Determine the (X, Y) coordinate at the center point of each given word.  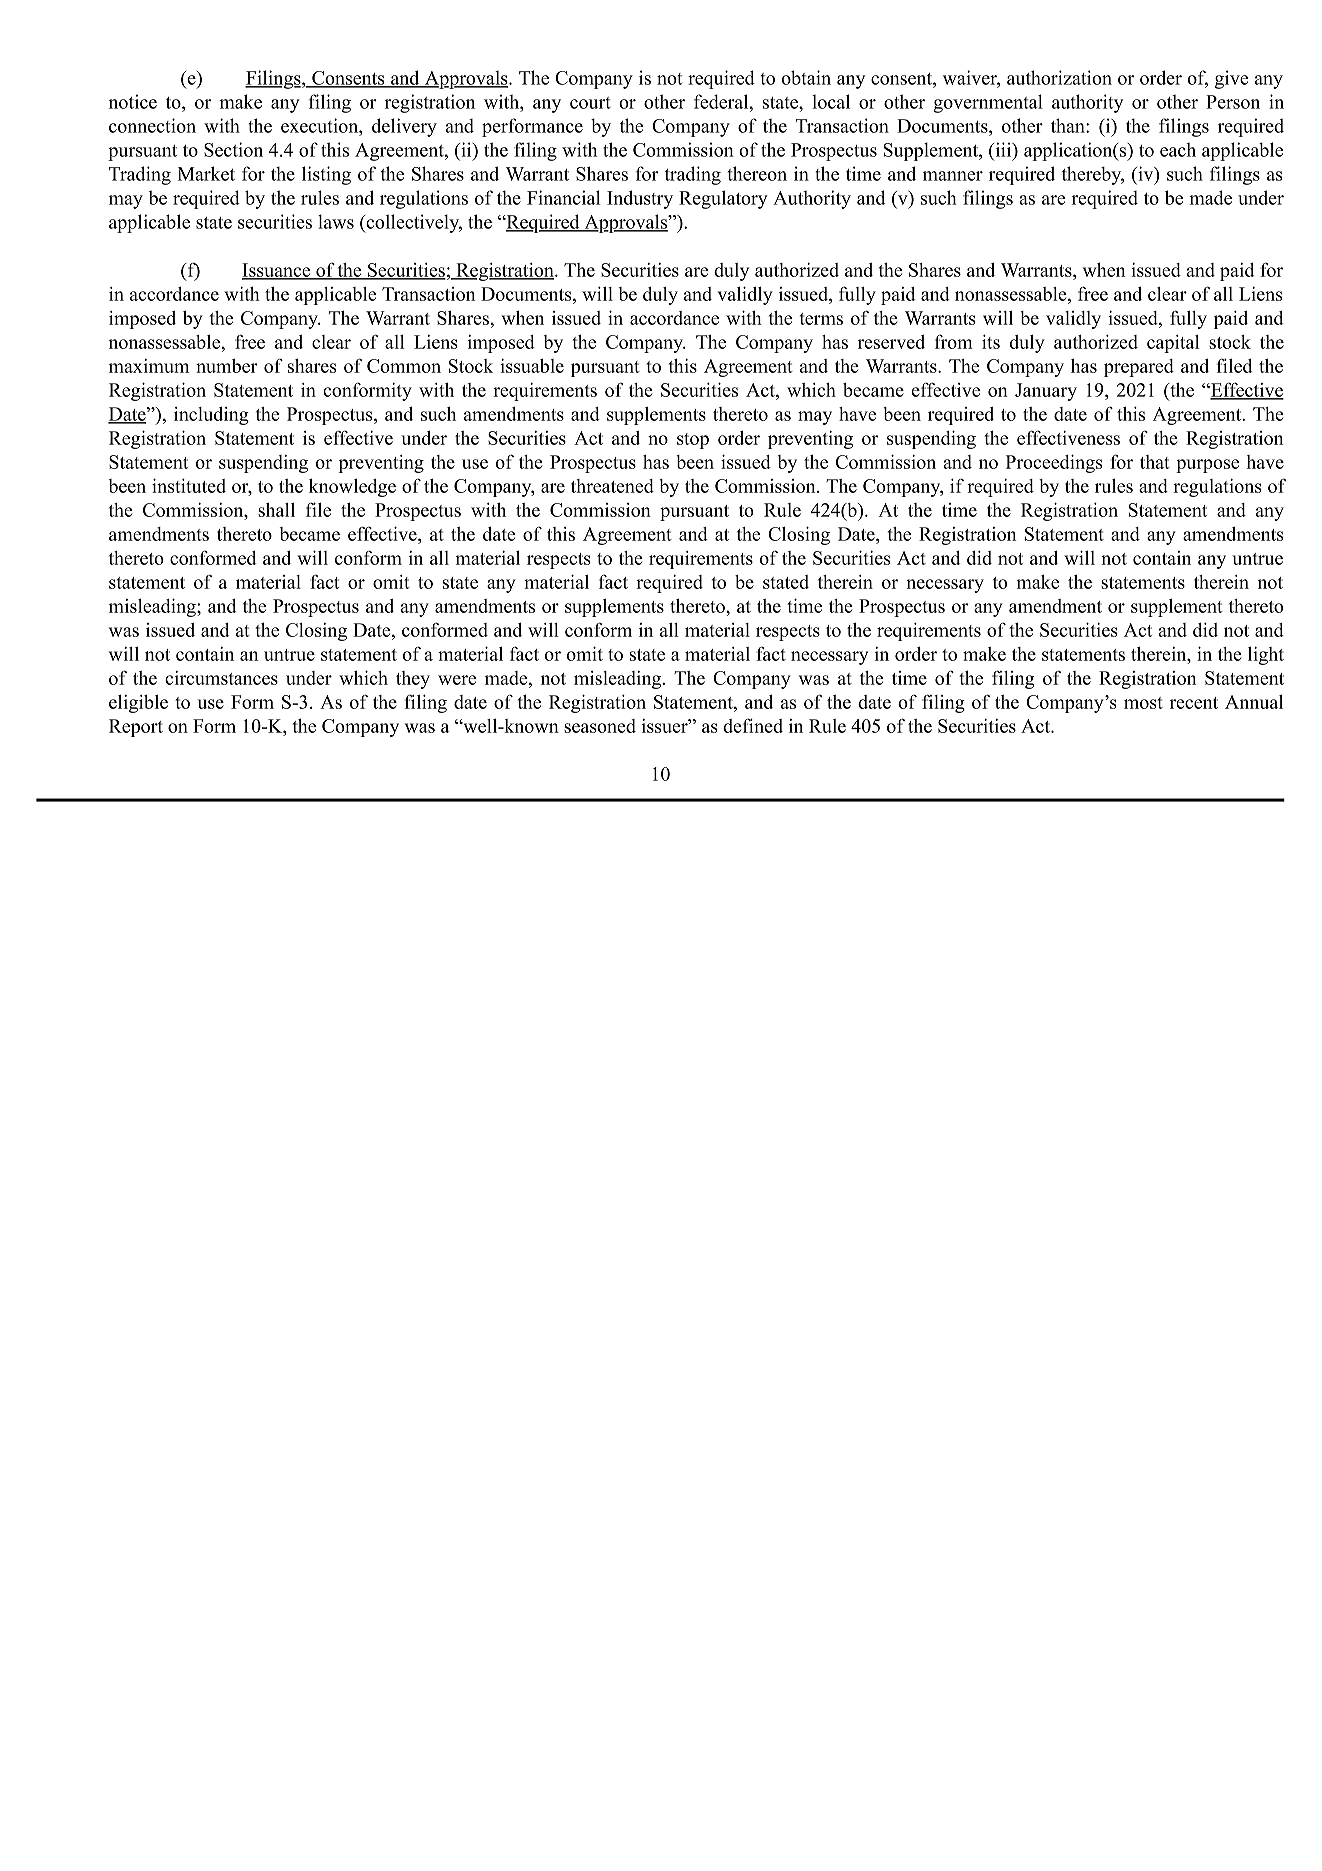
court (590, 103)
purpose (1207, 466)
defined (753, 725)
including (211, 416)
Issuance (277, 271)
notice (133, 101)
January (1046, 392)
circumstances (221, 678)
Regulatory (723, 199)
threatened (612, 486)
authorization (1059, 77)
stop (693, 441)
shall (276, 510)
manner (953, 176)
